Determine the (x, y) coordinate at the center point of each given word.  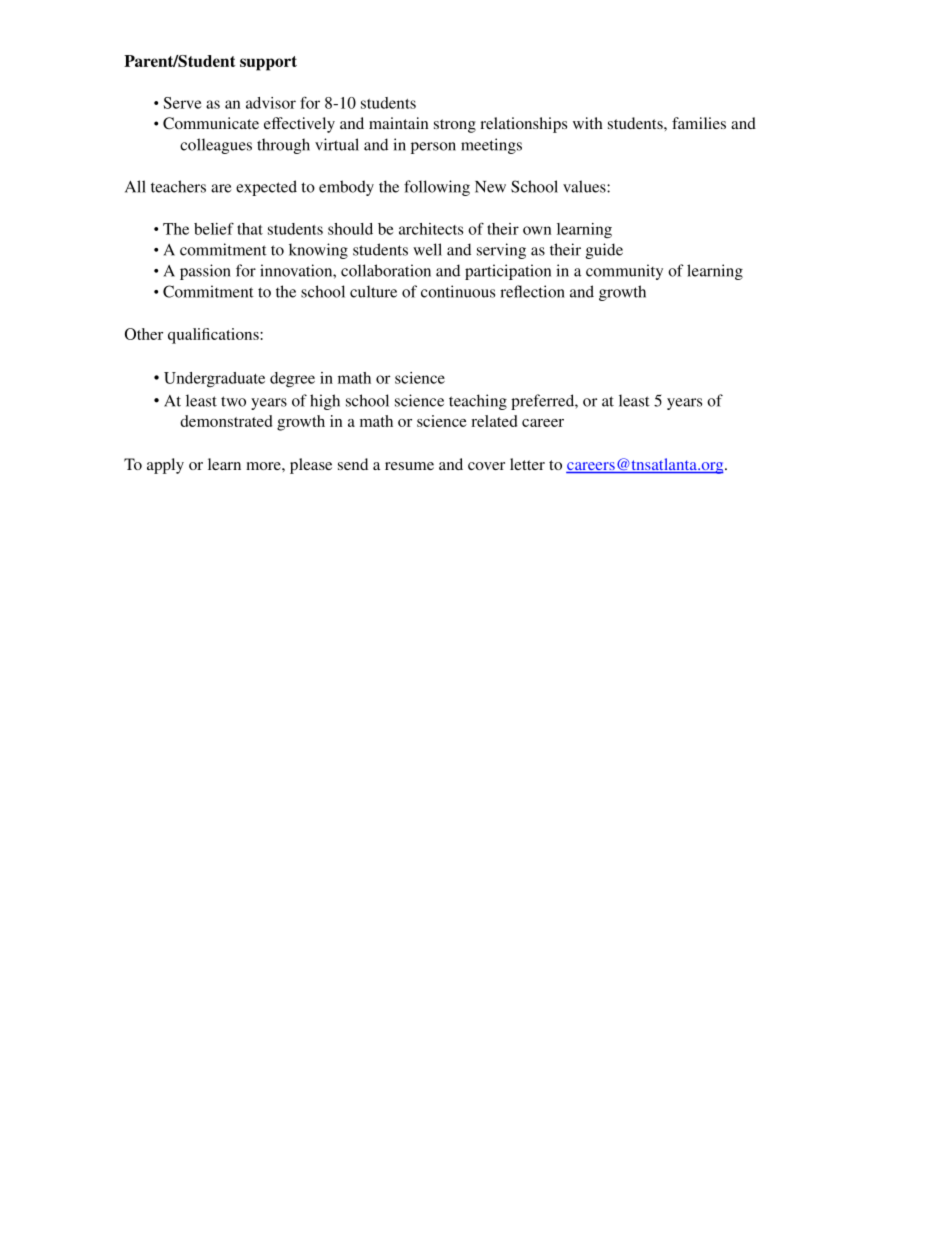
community (624, 272)
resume (409, 466)
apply (165, 466)
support (268, 63)
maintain (398, 123)
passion (205, 272)
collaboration (386, 270)
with (588, 123)
